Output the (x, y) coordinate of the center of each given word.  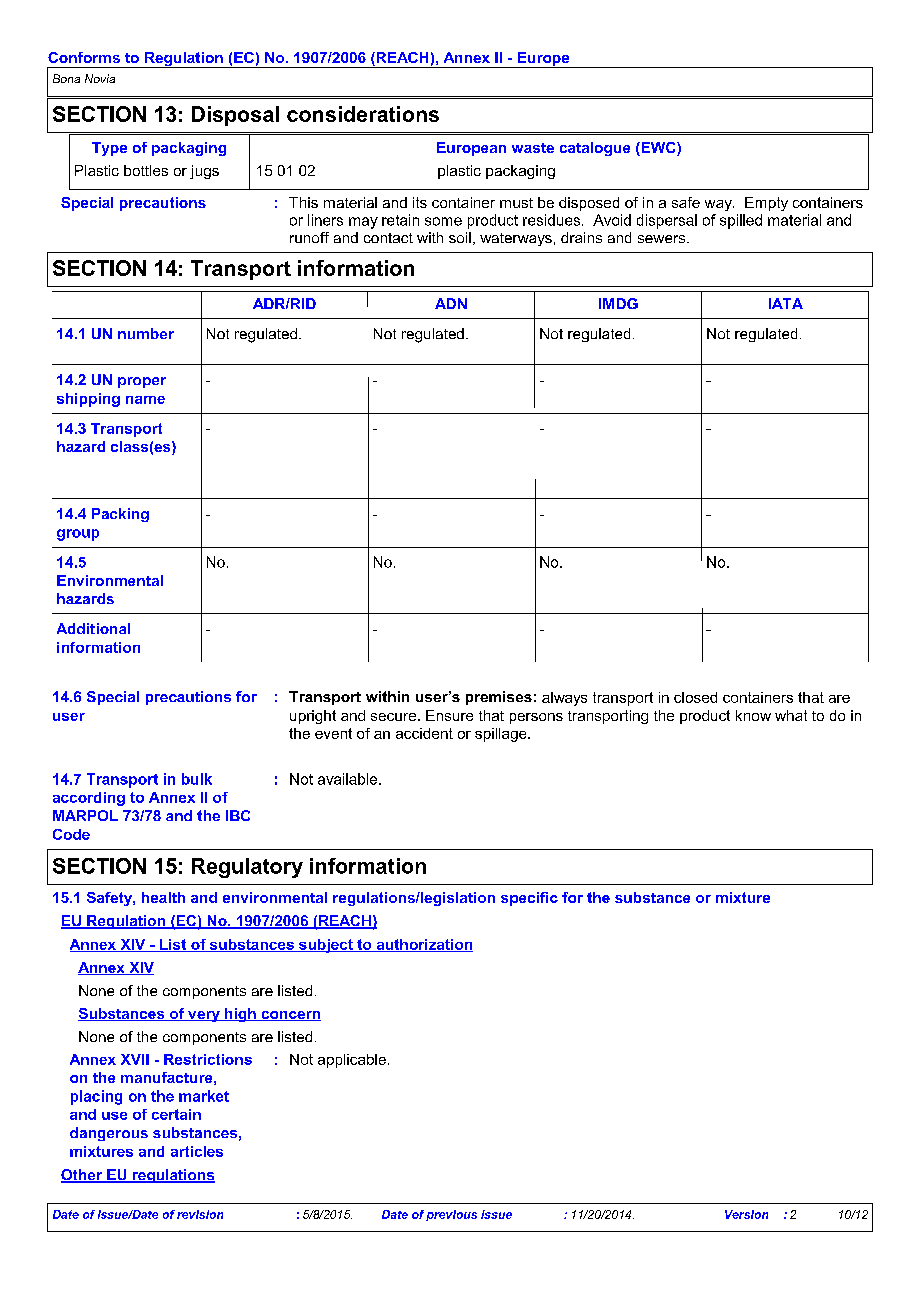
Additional (93, 628)
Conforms (84, 57)
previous (451, 1215)
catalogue (595, 149)
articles (197, 1151)
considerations (363, 114)
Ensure (449, 715)
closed (695, 697)
